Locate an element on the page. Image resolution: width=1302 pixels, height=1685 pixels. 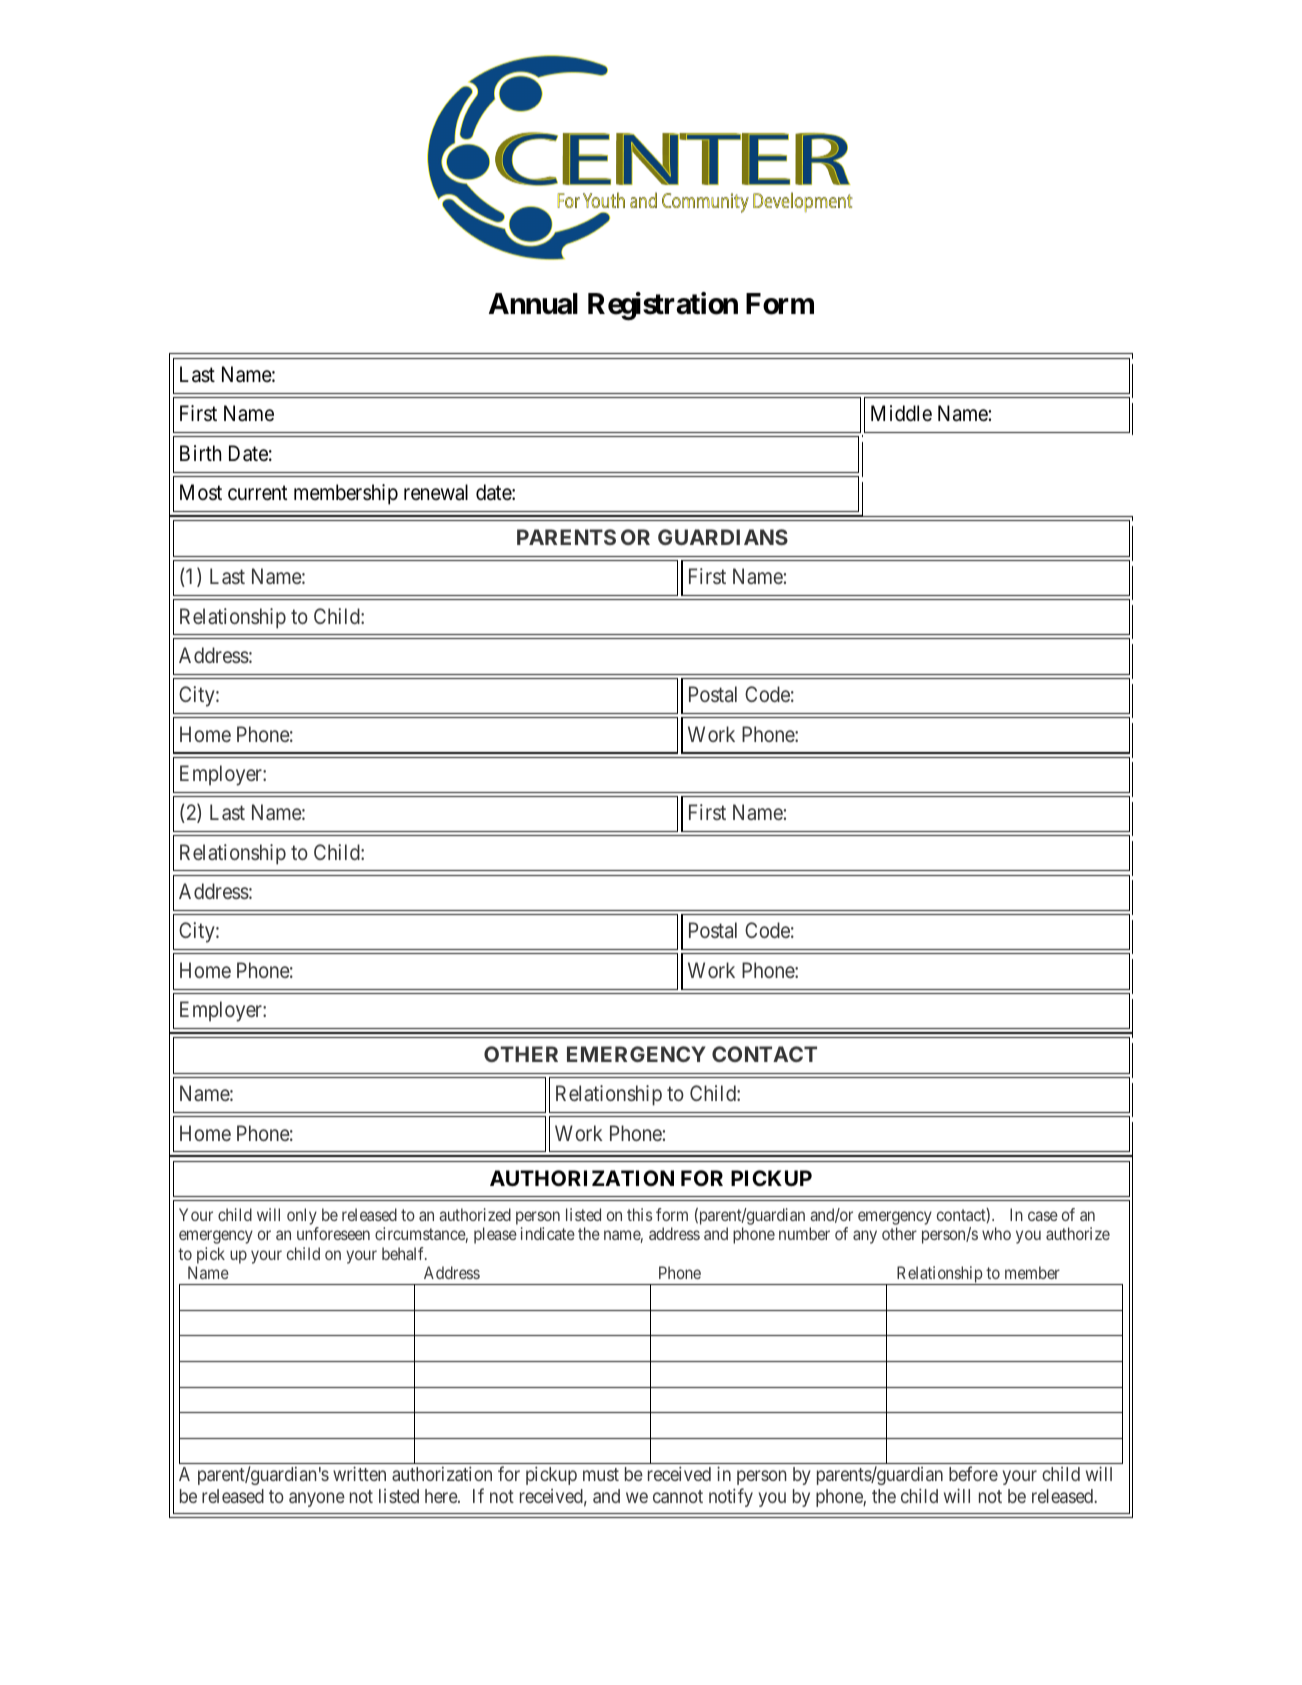
before is located at coordinates (973, 1473).
